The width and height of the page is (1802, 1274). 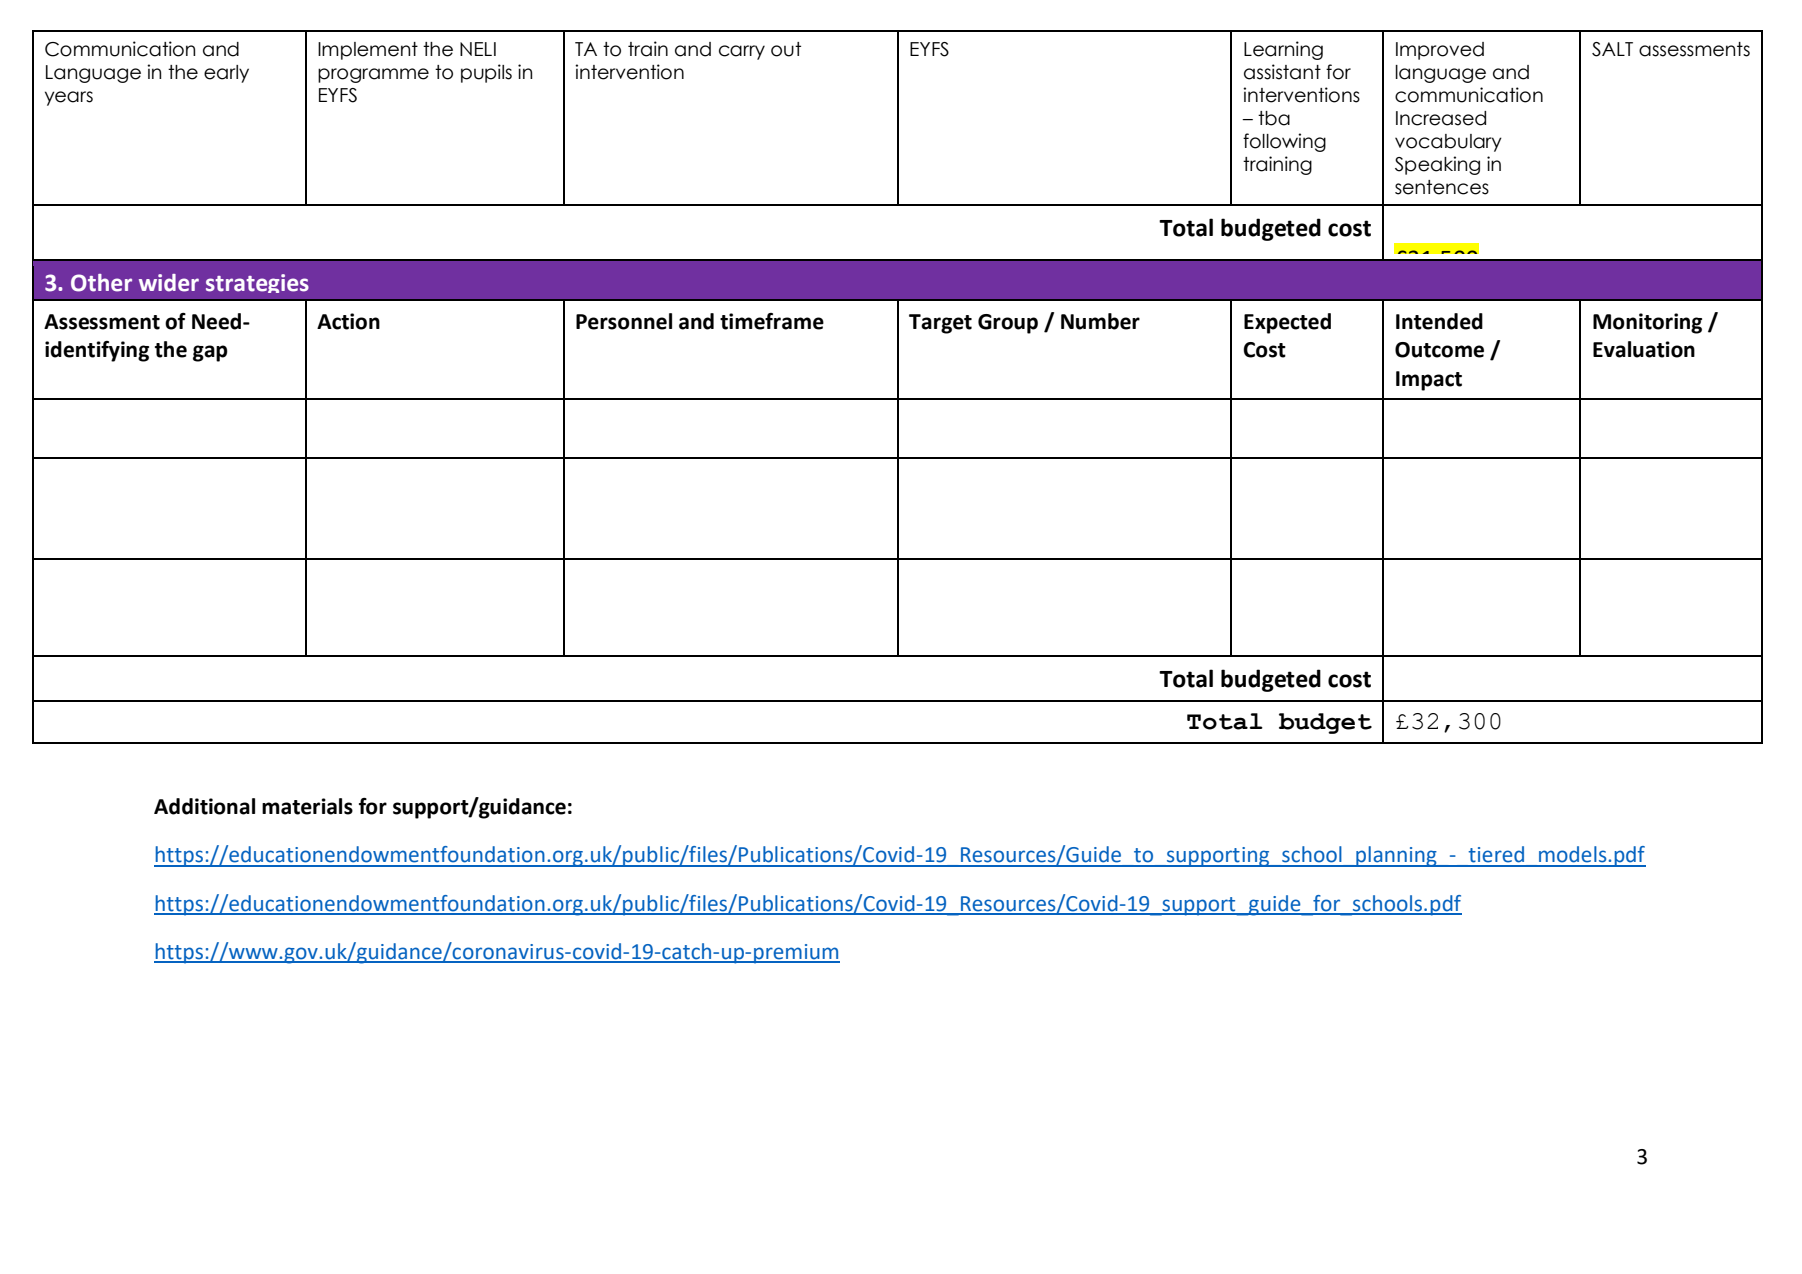 What do you see at coordinates (772, 321) in the page?
I see `timeframe` at bounding box center [772, 321].
